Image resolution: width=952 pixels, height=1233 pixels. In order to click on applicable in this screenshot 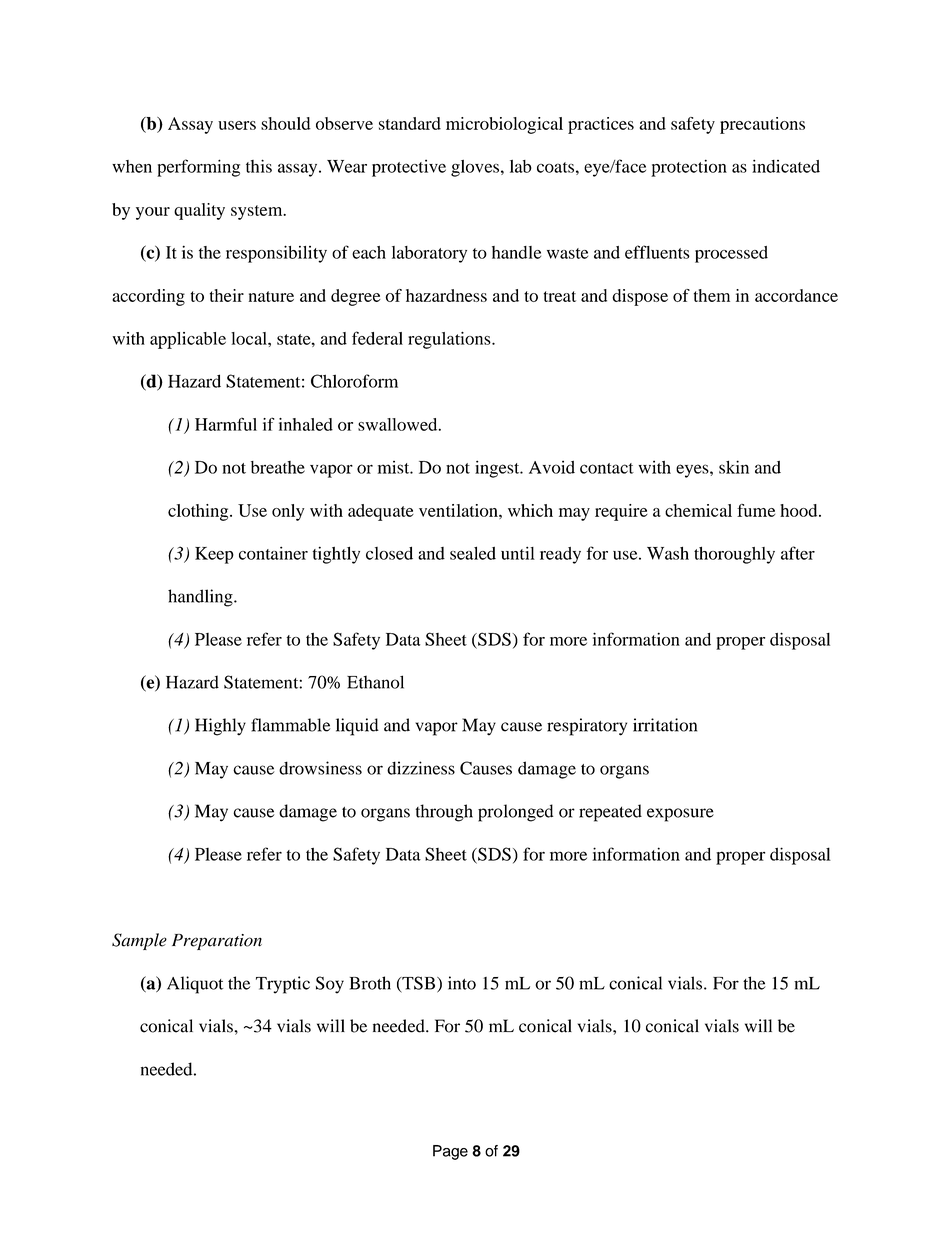, I will do `click(188, 340)`.
